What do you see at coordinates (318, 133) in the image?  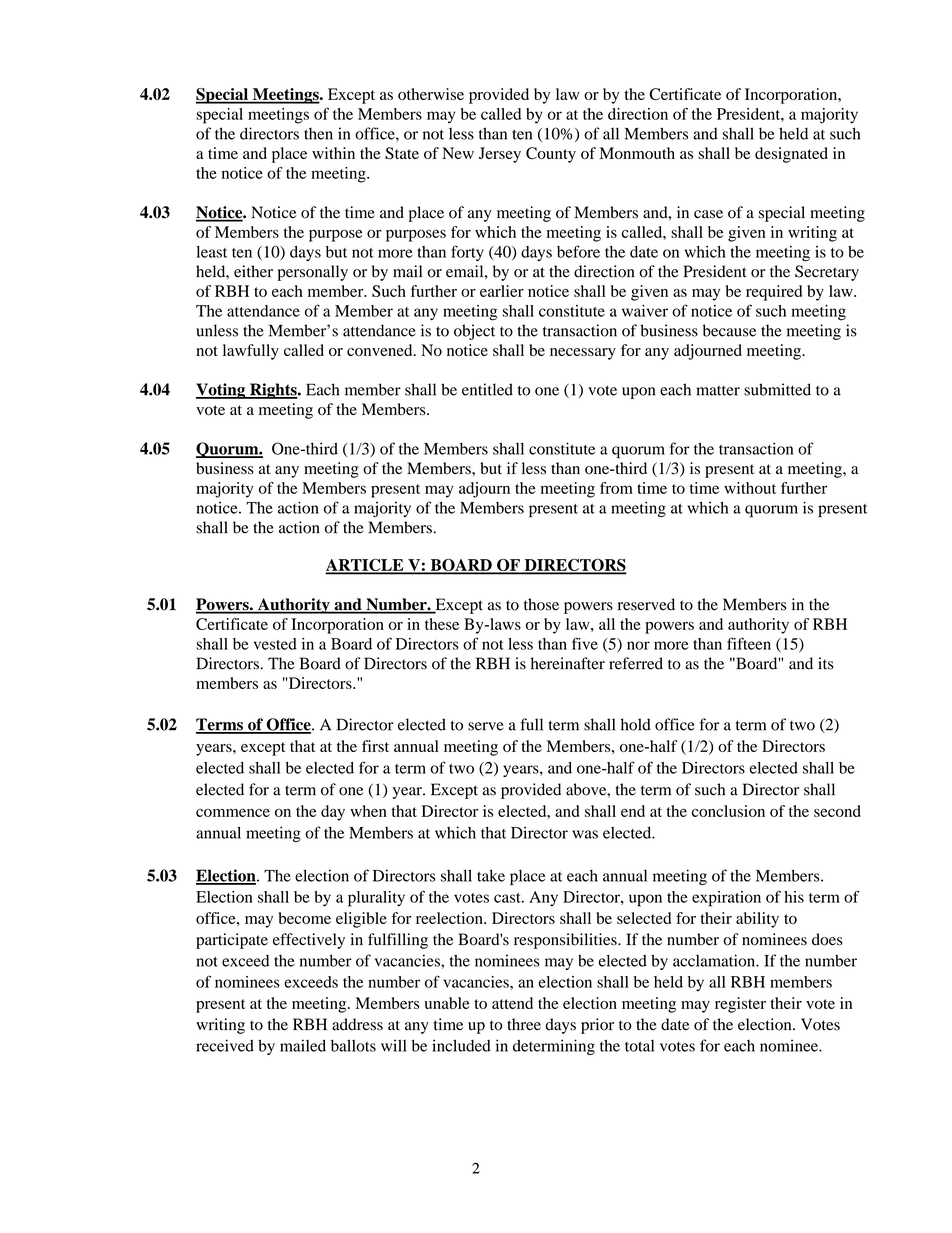 I see `then` at bounding box center [318, 133].
